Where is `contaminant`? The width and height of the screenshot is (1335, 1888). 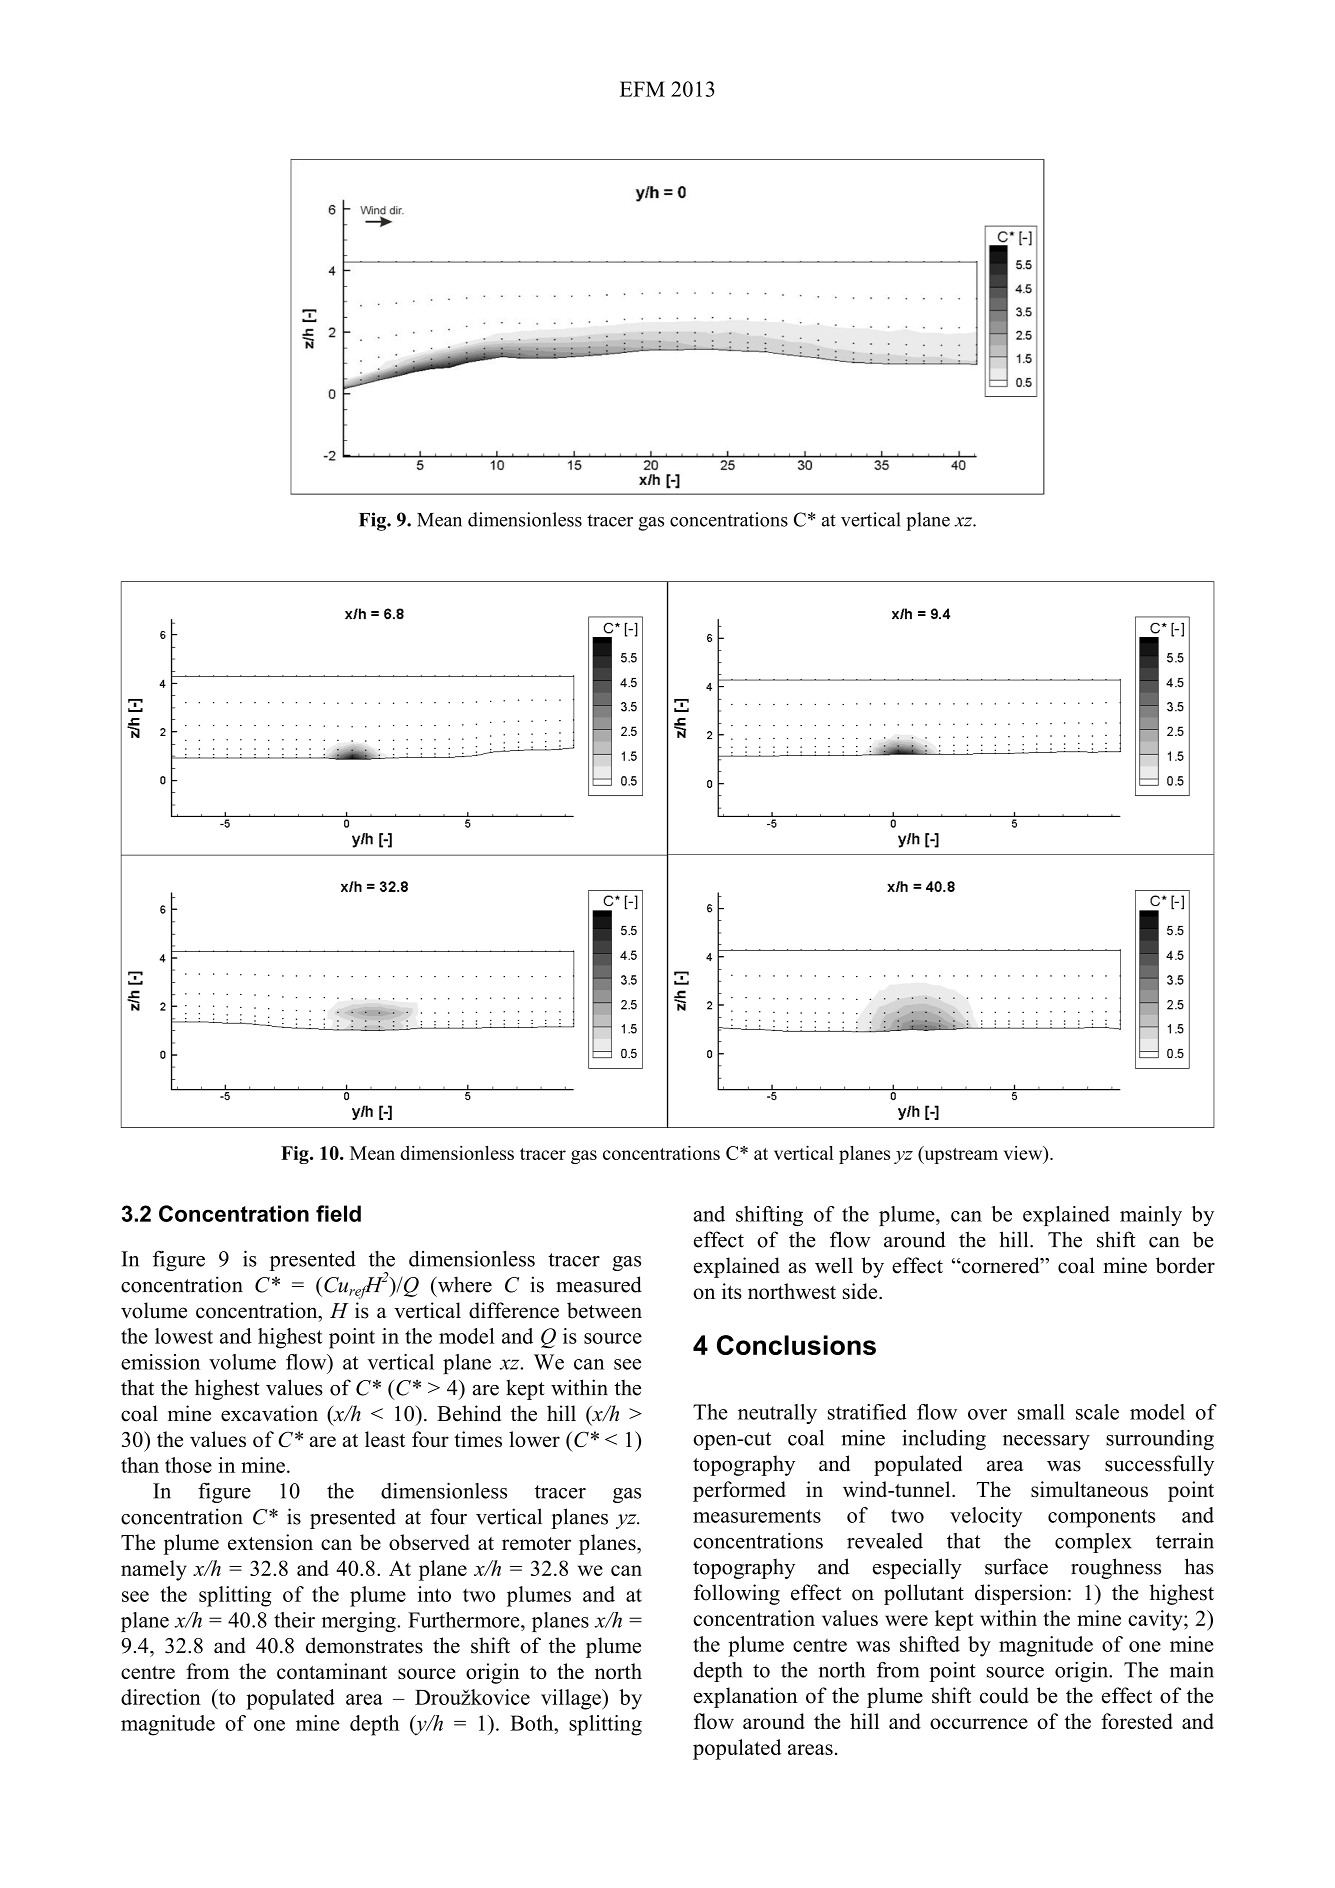 contaminant is located at coordinates (332, 1671).
